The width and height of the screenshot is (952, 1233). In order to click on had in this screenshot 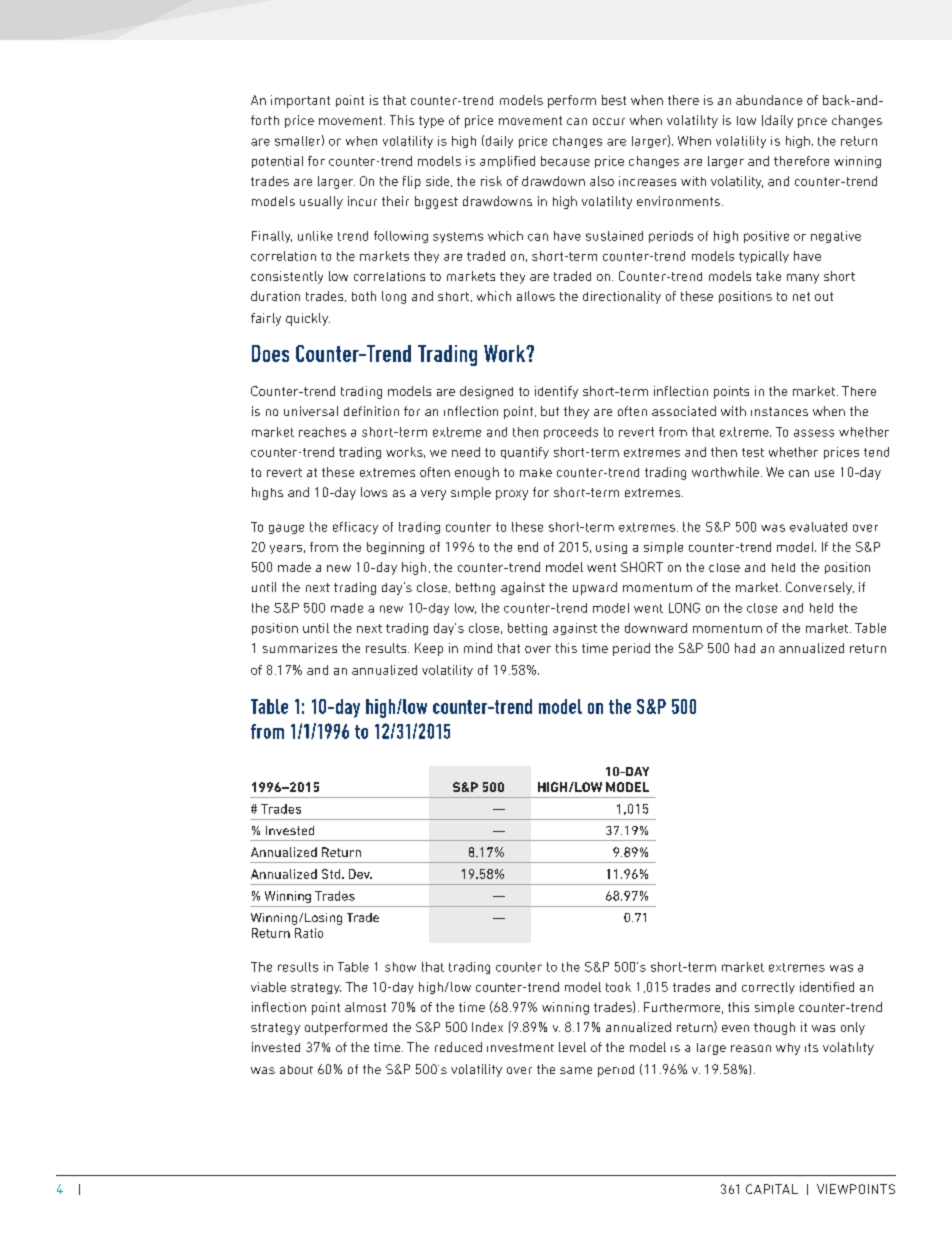, I will do `click(745, 648)`.
